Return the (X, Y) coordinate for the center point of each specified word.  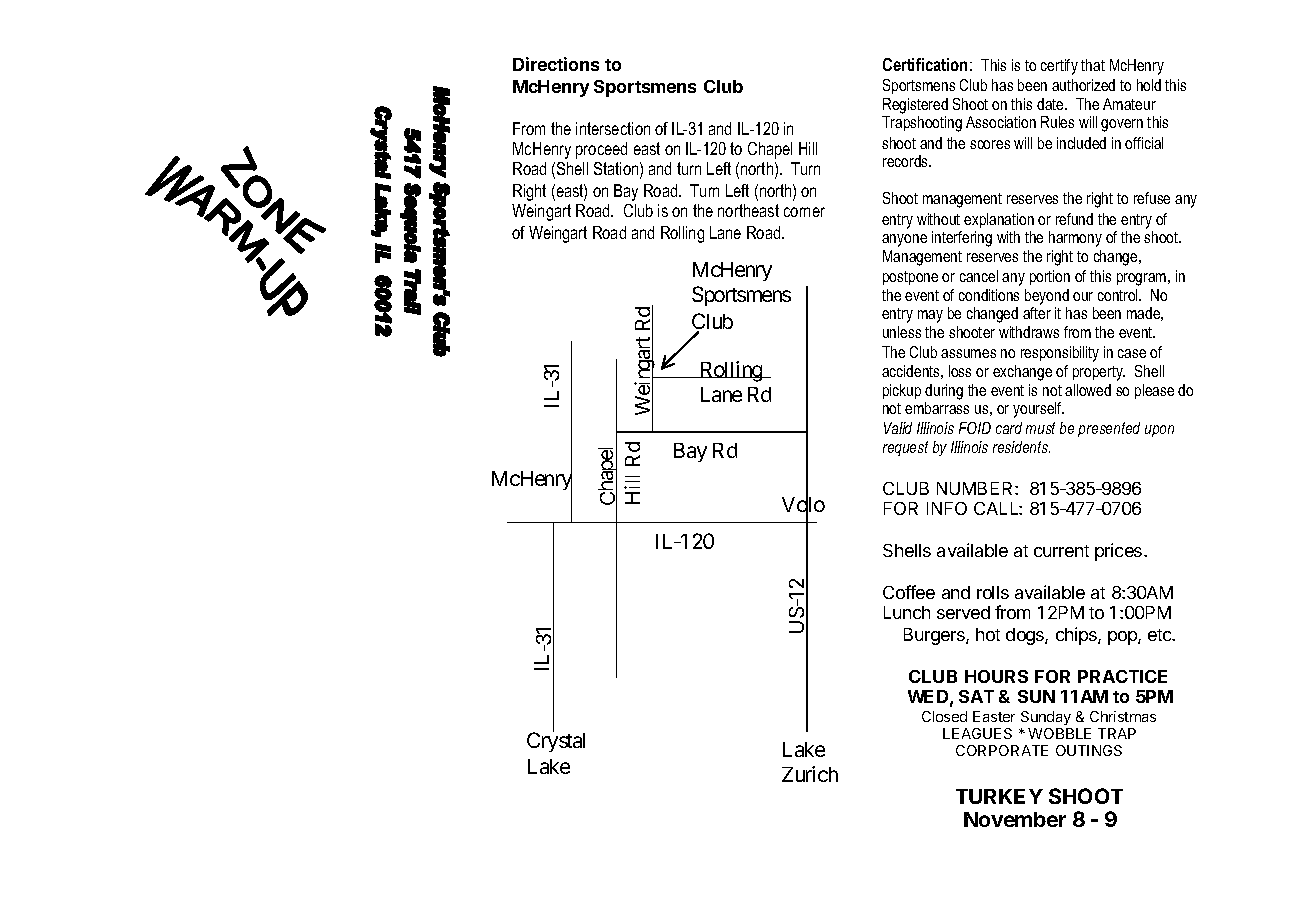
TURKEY (999, 796)
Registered (915, 106)
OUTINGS (1089, 750)
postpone (910, 278)
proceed (601, 150)
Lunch (907, 612)
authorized (1083, 85)
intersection (613, 128)
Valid (898, 428)
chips (1077, 636)
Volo (803, 505)
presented (1109, 429)
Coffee (909, 592)
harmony (1075, 239)
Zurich (810, 774)
